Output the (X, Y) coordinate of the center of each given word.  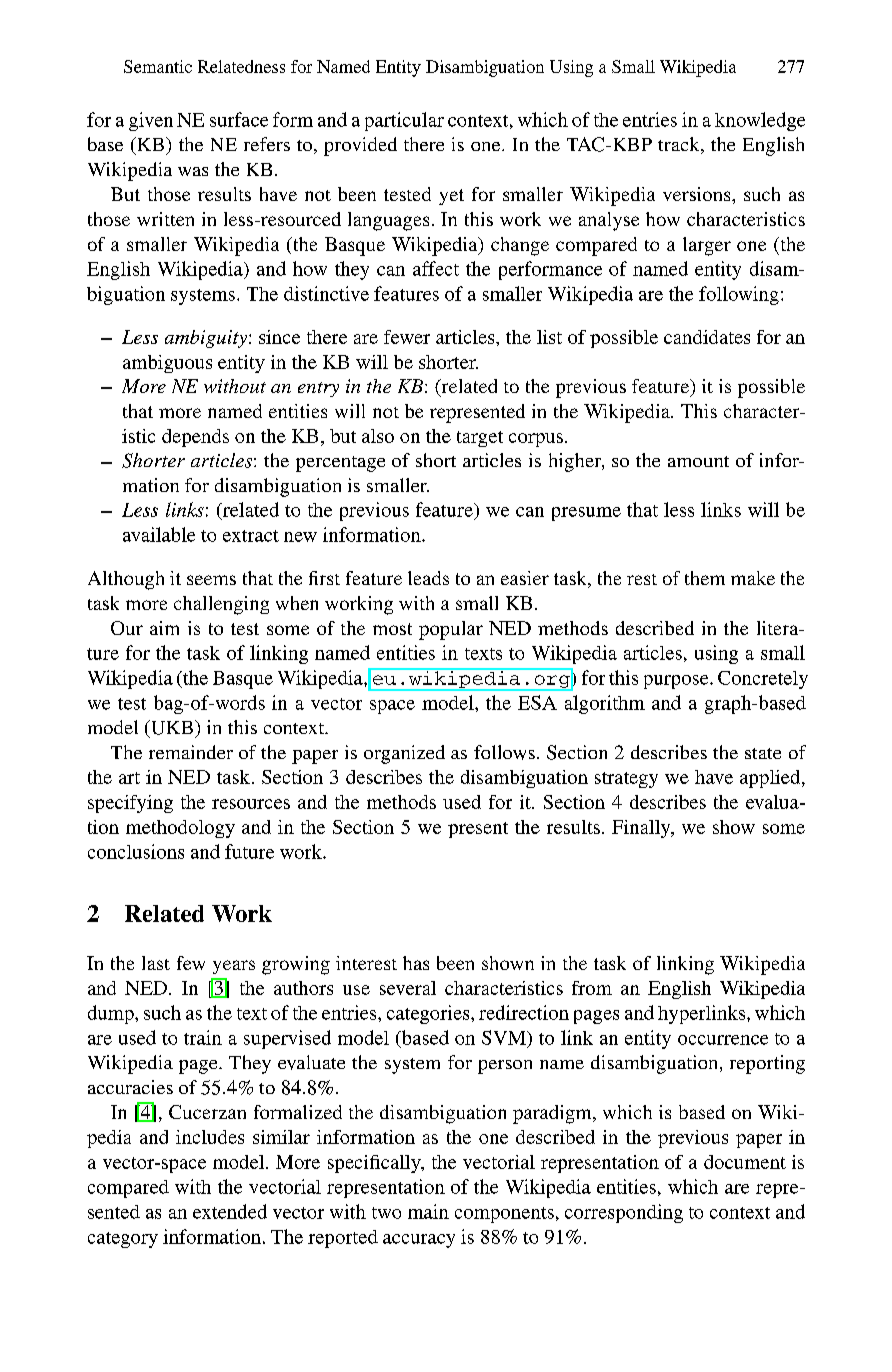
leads (428, 578)
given (151, 121)
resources (251, 804)
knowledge (760, 121)
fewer (407, 337)
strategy (626, 780)
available (159, 534)
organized (404, 754)
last (156, 963)
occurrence (723, 1040)
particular (404, 121)
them (705, 578)
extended (230, 1211)
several (408, 988)
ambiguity (206, 339)
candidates (707, 337)
